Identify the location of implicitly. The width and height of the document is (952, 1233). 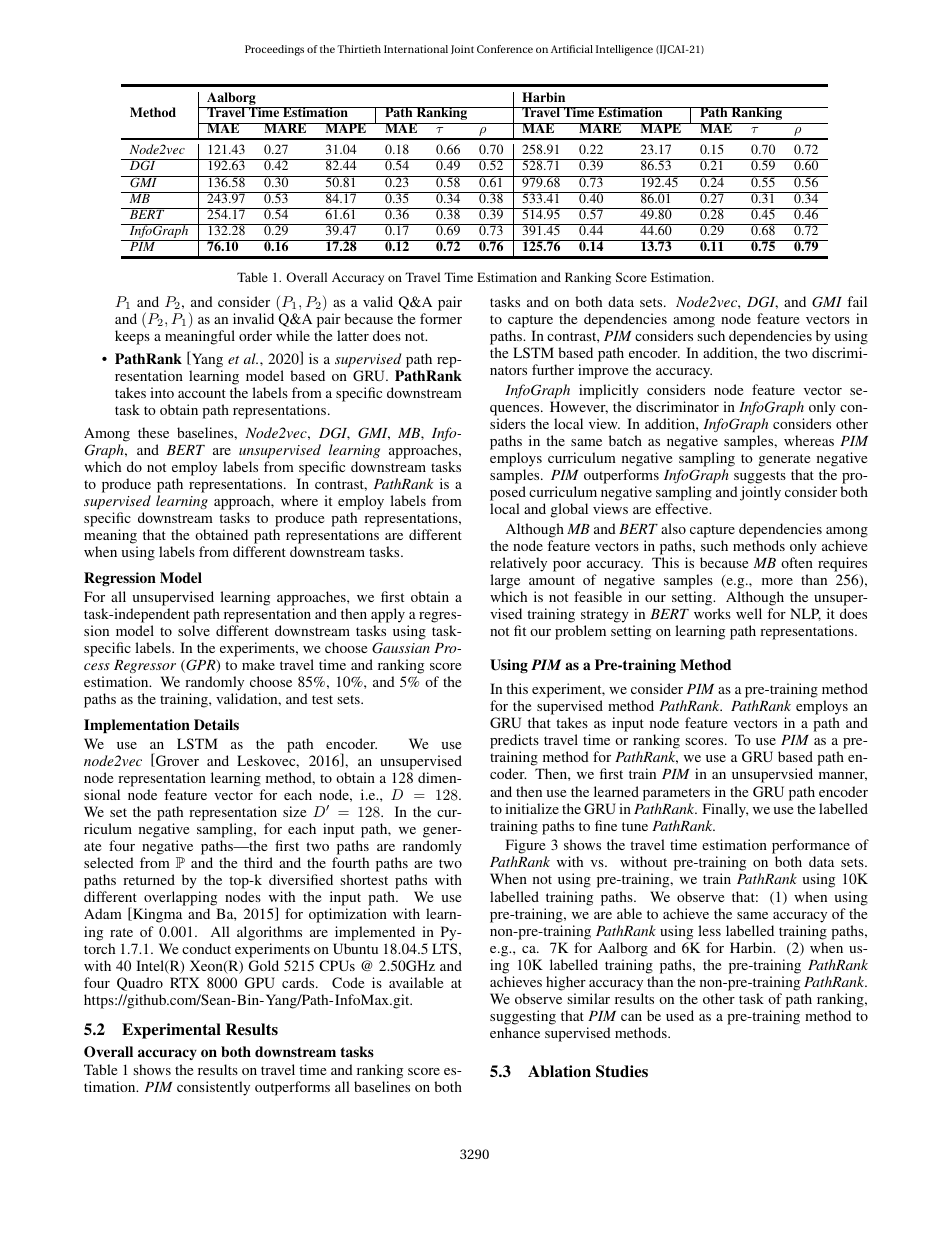
(609, 391).
